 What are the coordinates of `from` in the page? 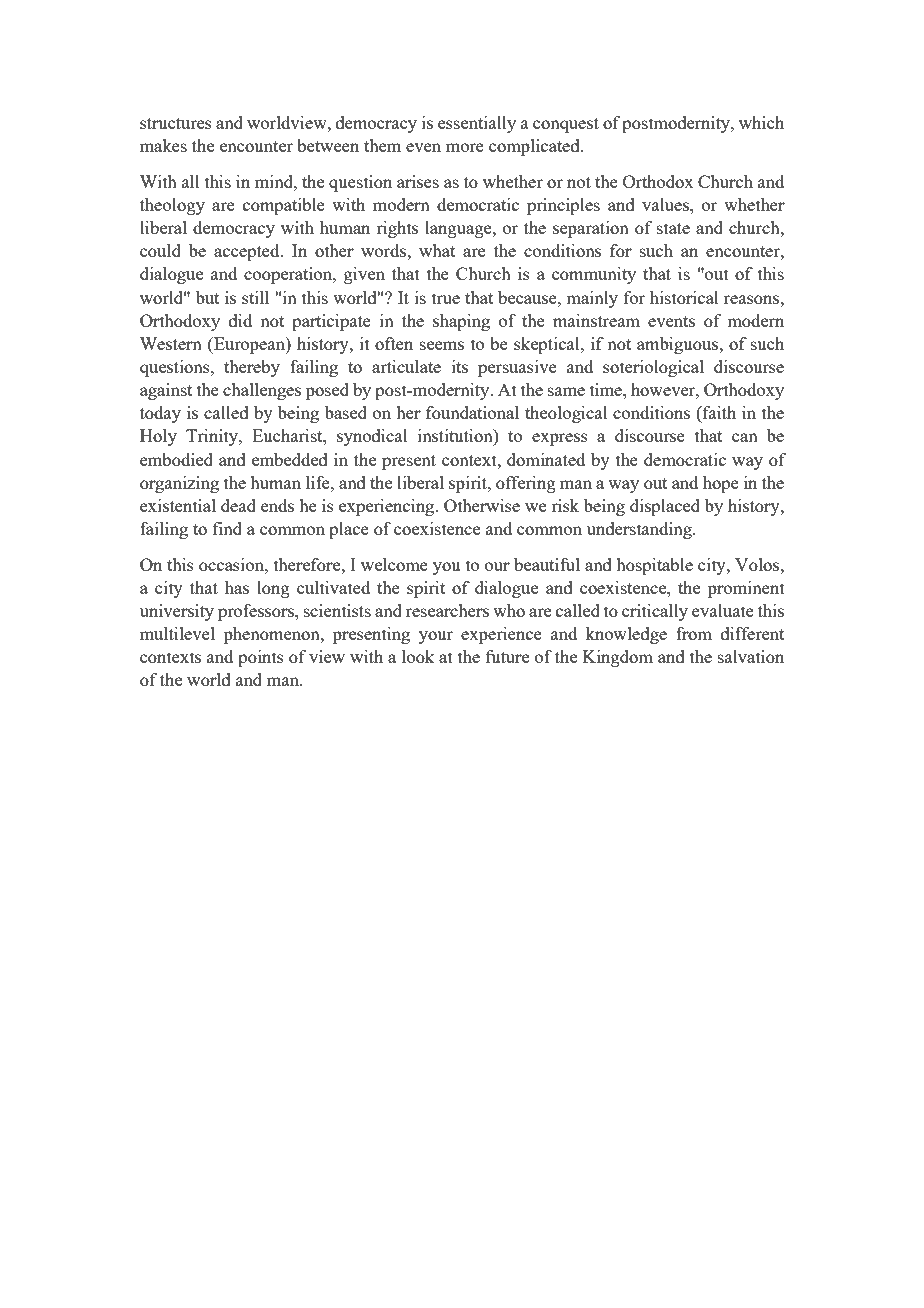 It's located at (694, 633).
